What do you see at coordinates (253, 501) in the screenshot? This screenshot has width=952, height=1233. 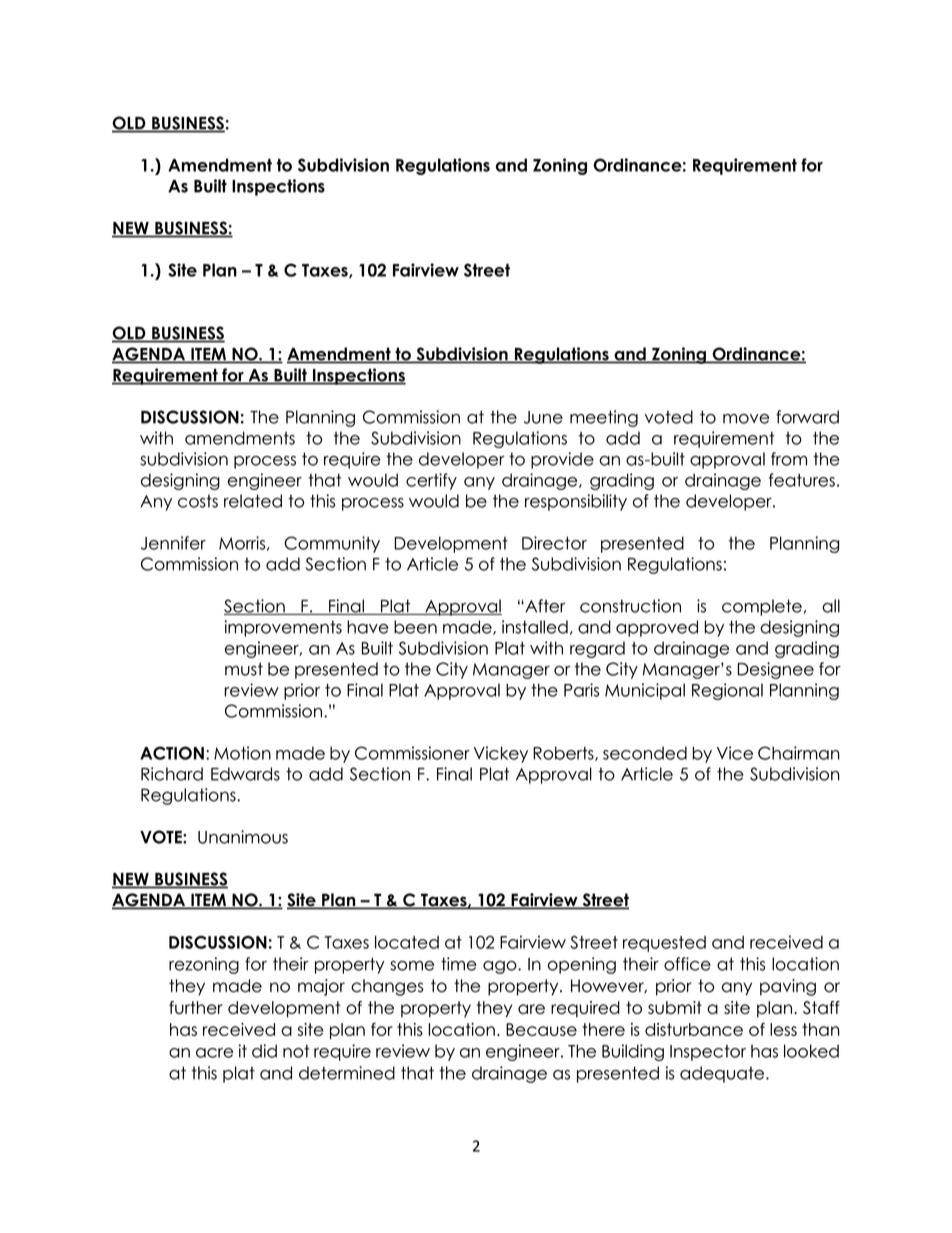 I see `related` at bounding box center [253, 501].
